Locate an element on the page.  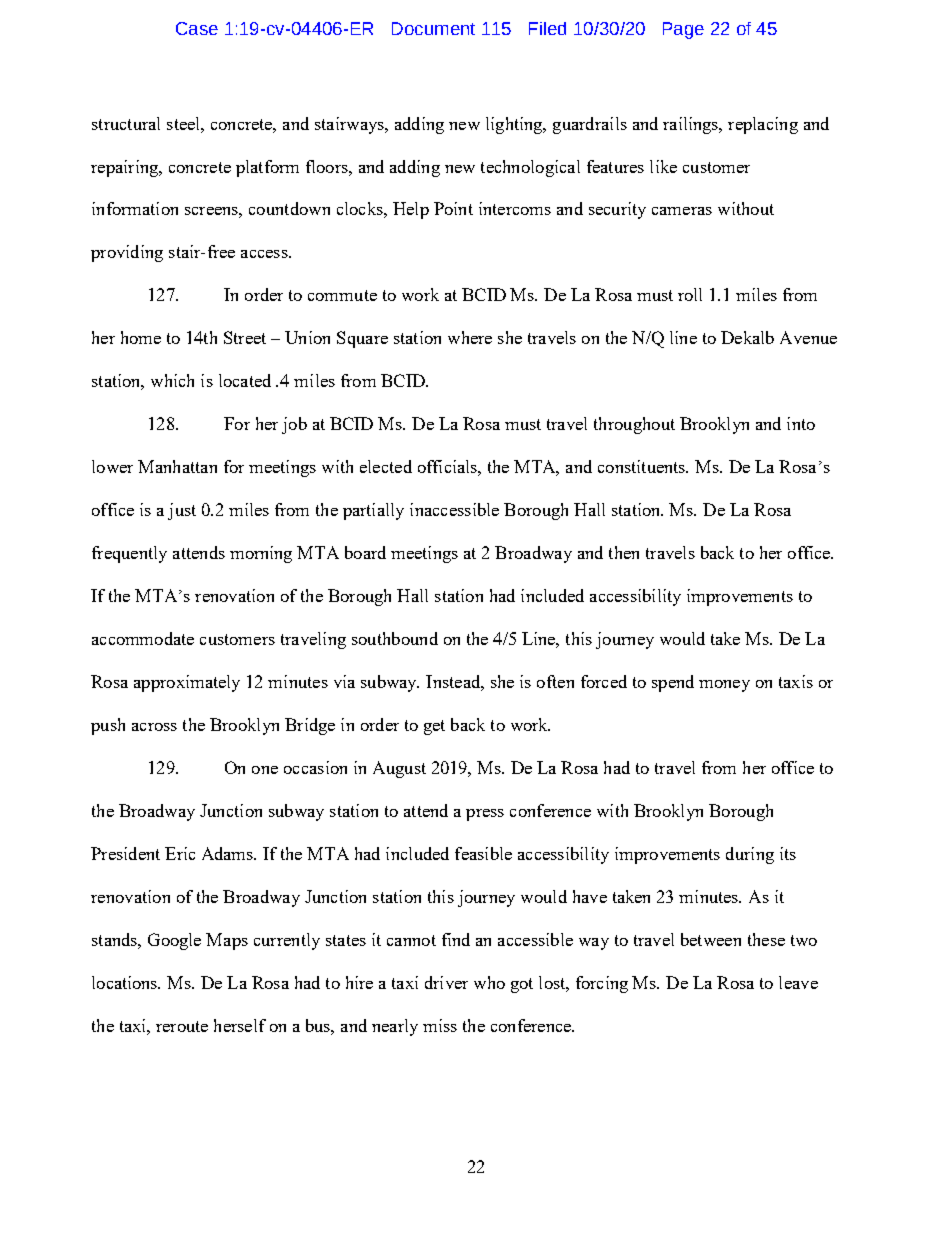
Case is located at coordinates (197, 28).
